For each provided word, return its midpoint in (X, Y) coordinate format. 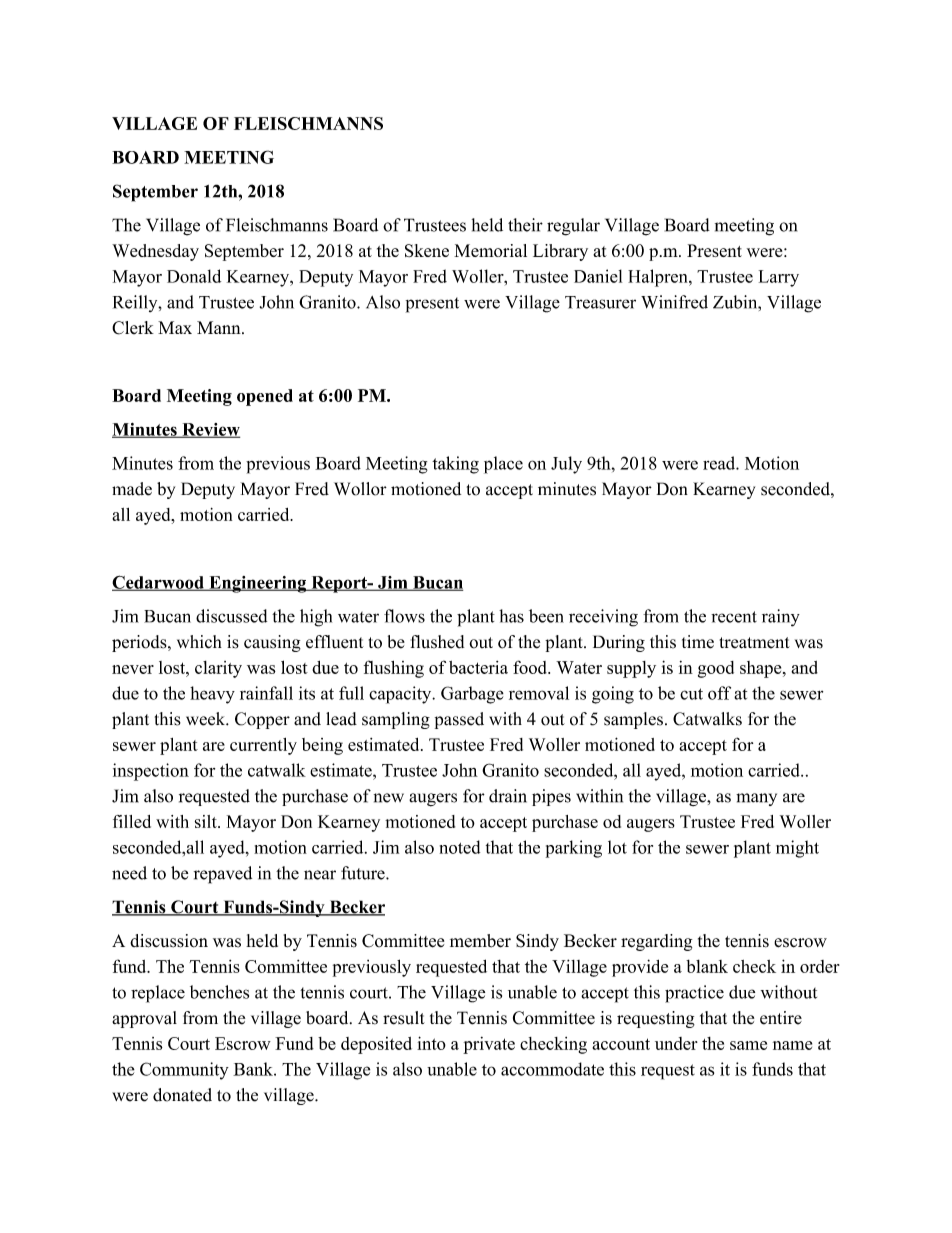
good (716, 669)
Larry (779, 278)
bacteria (478, 667)
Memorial (490, 250)
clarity (218, 669)
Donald (194, 276)
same (748, 1045)
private (489, 1045)
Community (184, 1071)
